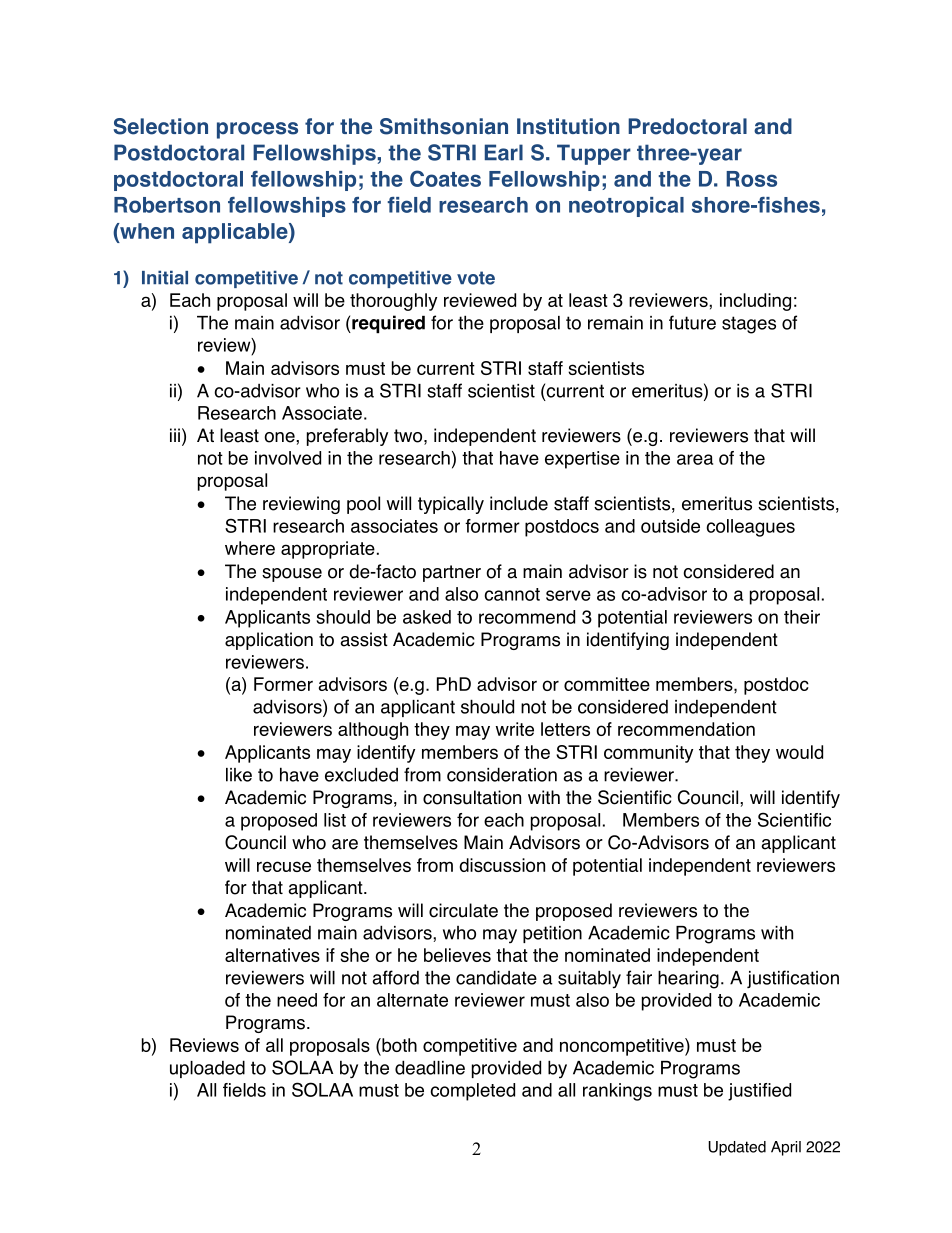 The image size is (952, 1233). Describe the element at coordinates (207, 1069) in the screenshot. I see `uploaded` at that location.
